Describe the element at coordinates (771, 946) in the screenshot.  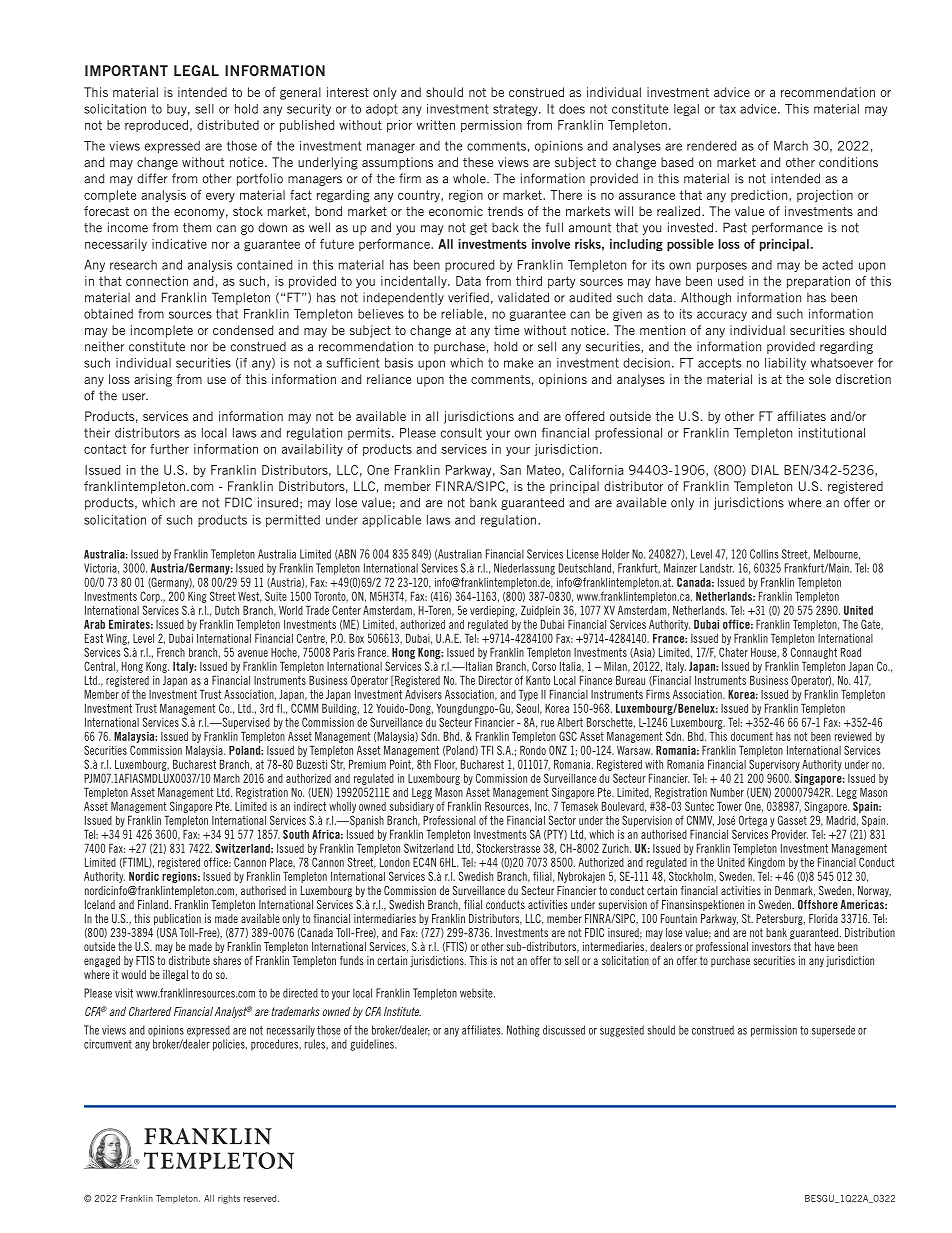
I see `investors` at that location.
